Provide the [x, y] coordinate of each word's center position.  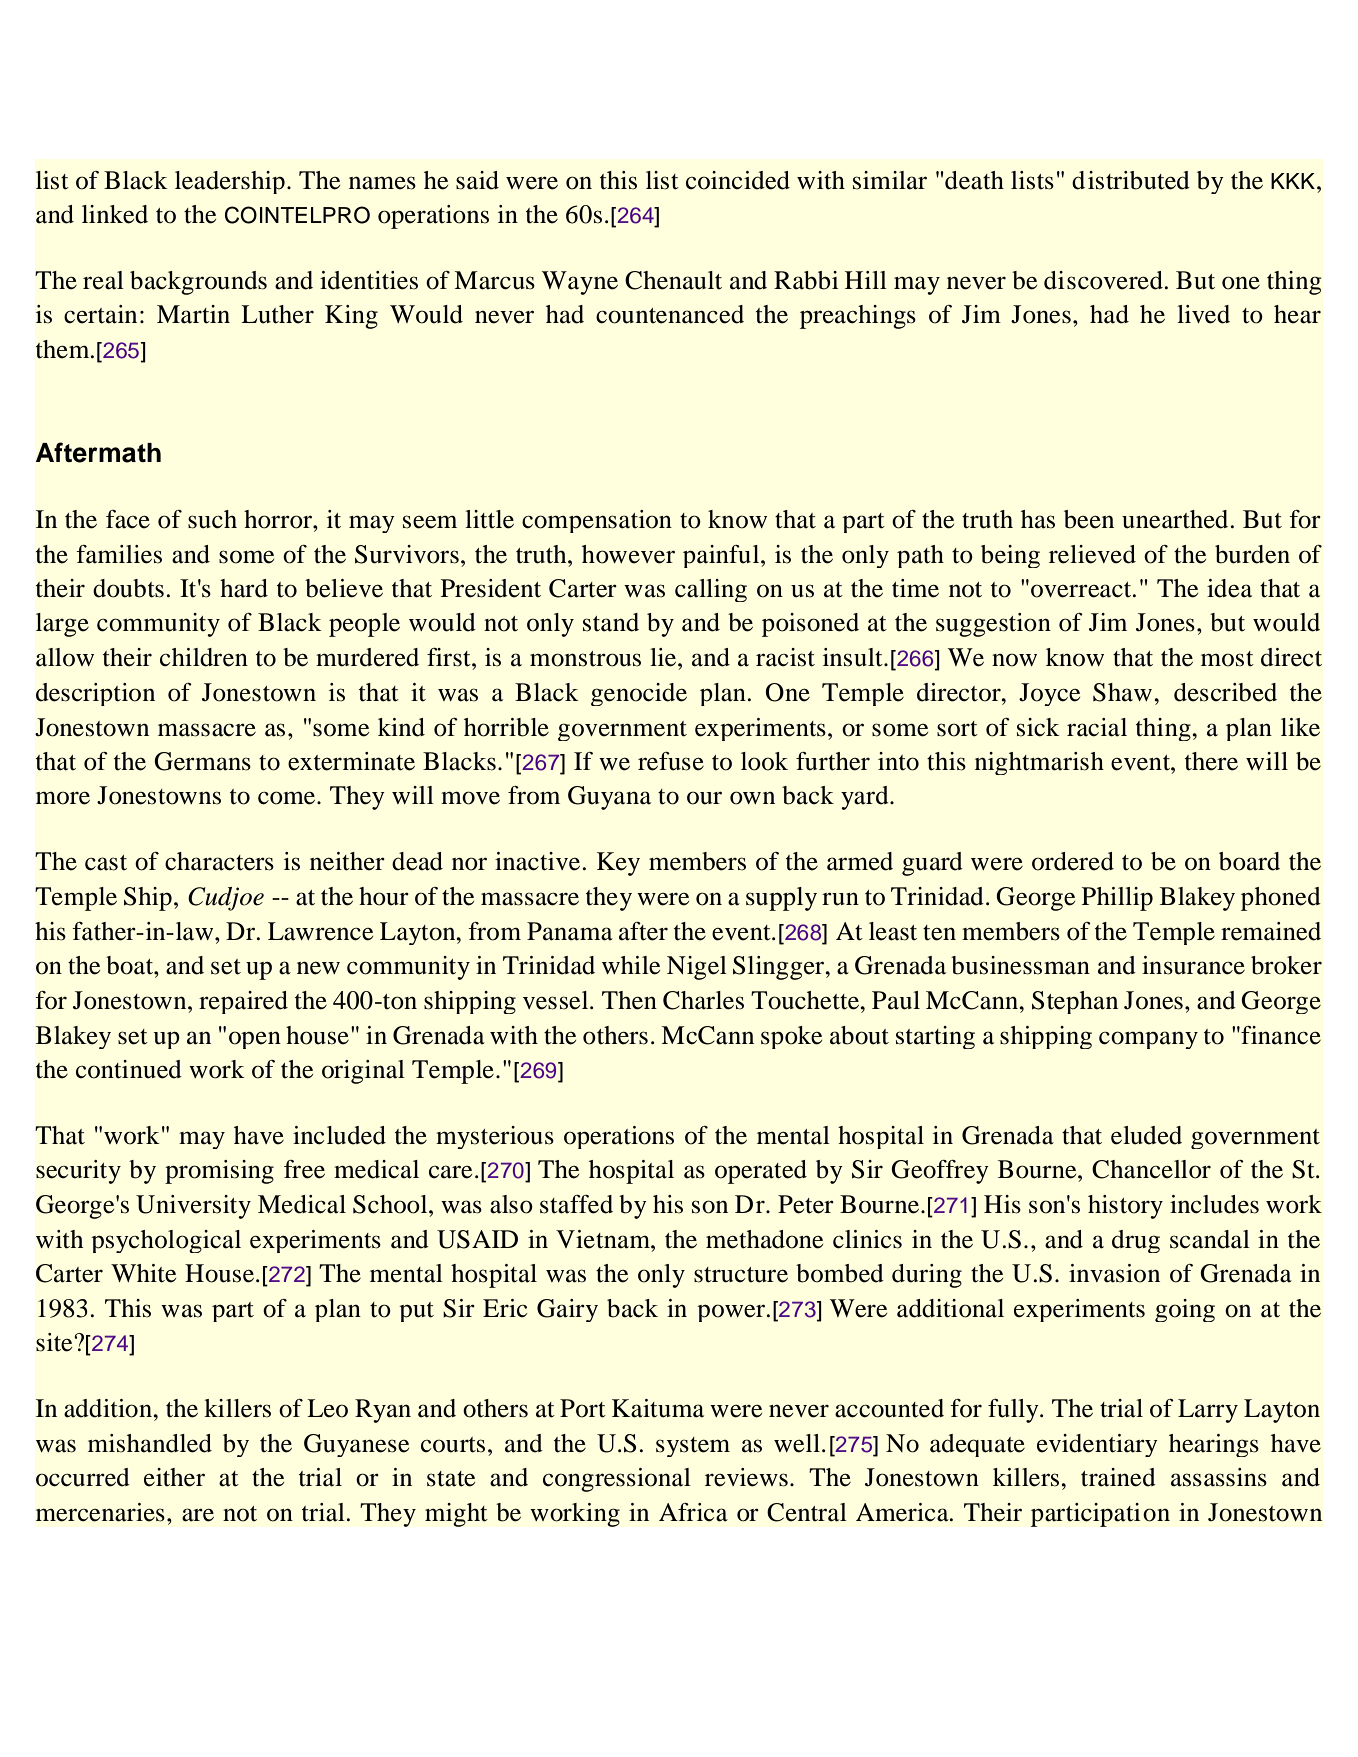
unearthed [1175, 519]
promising [219, 1172]
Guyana [609, 798]
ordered [1073, 861]
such [212, 519]
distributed [1131, 180]
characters [219, 861]
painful [722, 556]
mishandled [150, 1443]
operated [761, 1172]
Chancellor [1151, 1169]
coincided [738, 180]
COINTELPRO [297, 215]
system [693, 1447]
